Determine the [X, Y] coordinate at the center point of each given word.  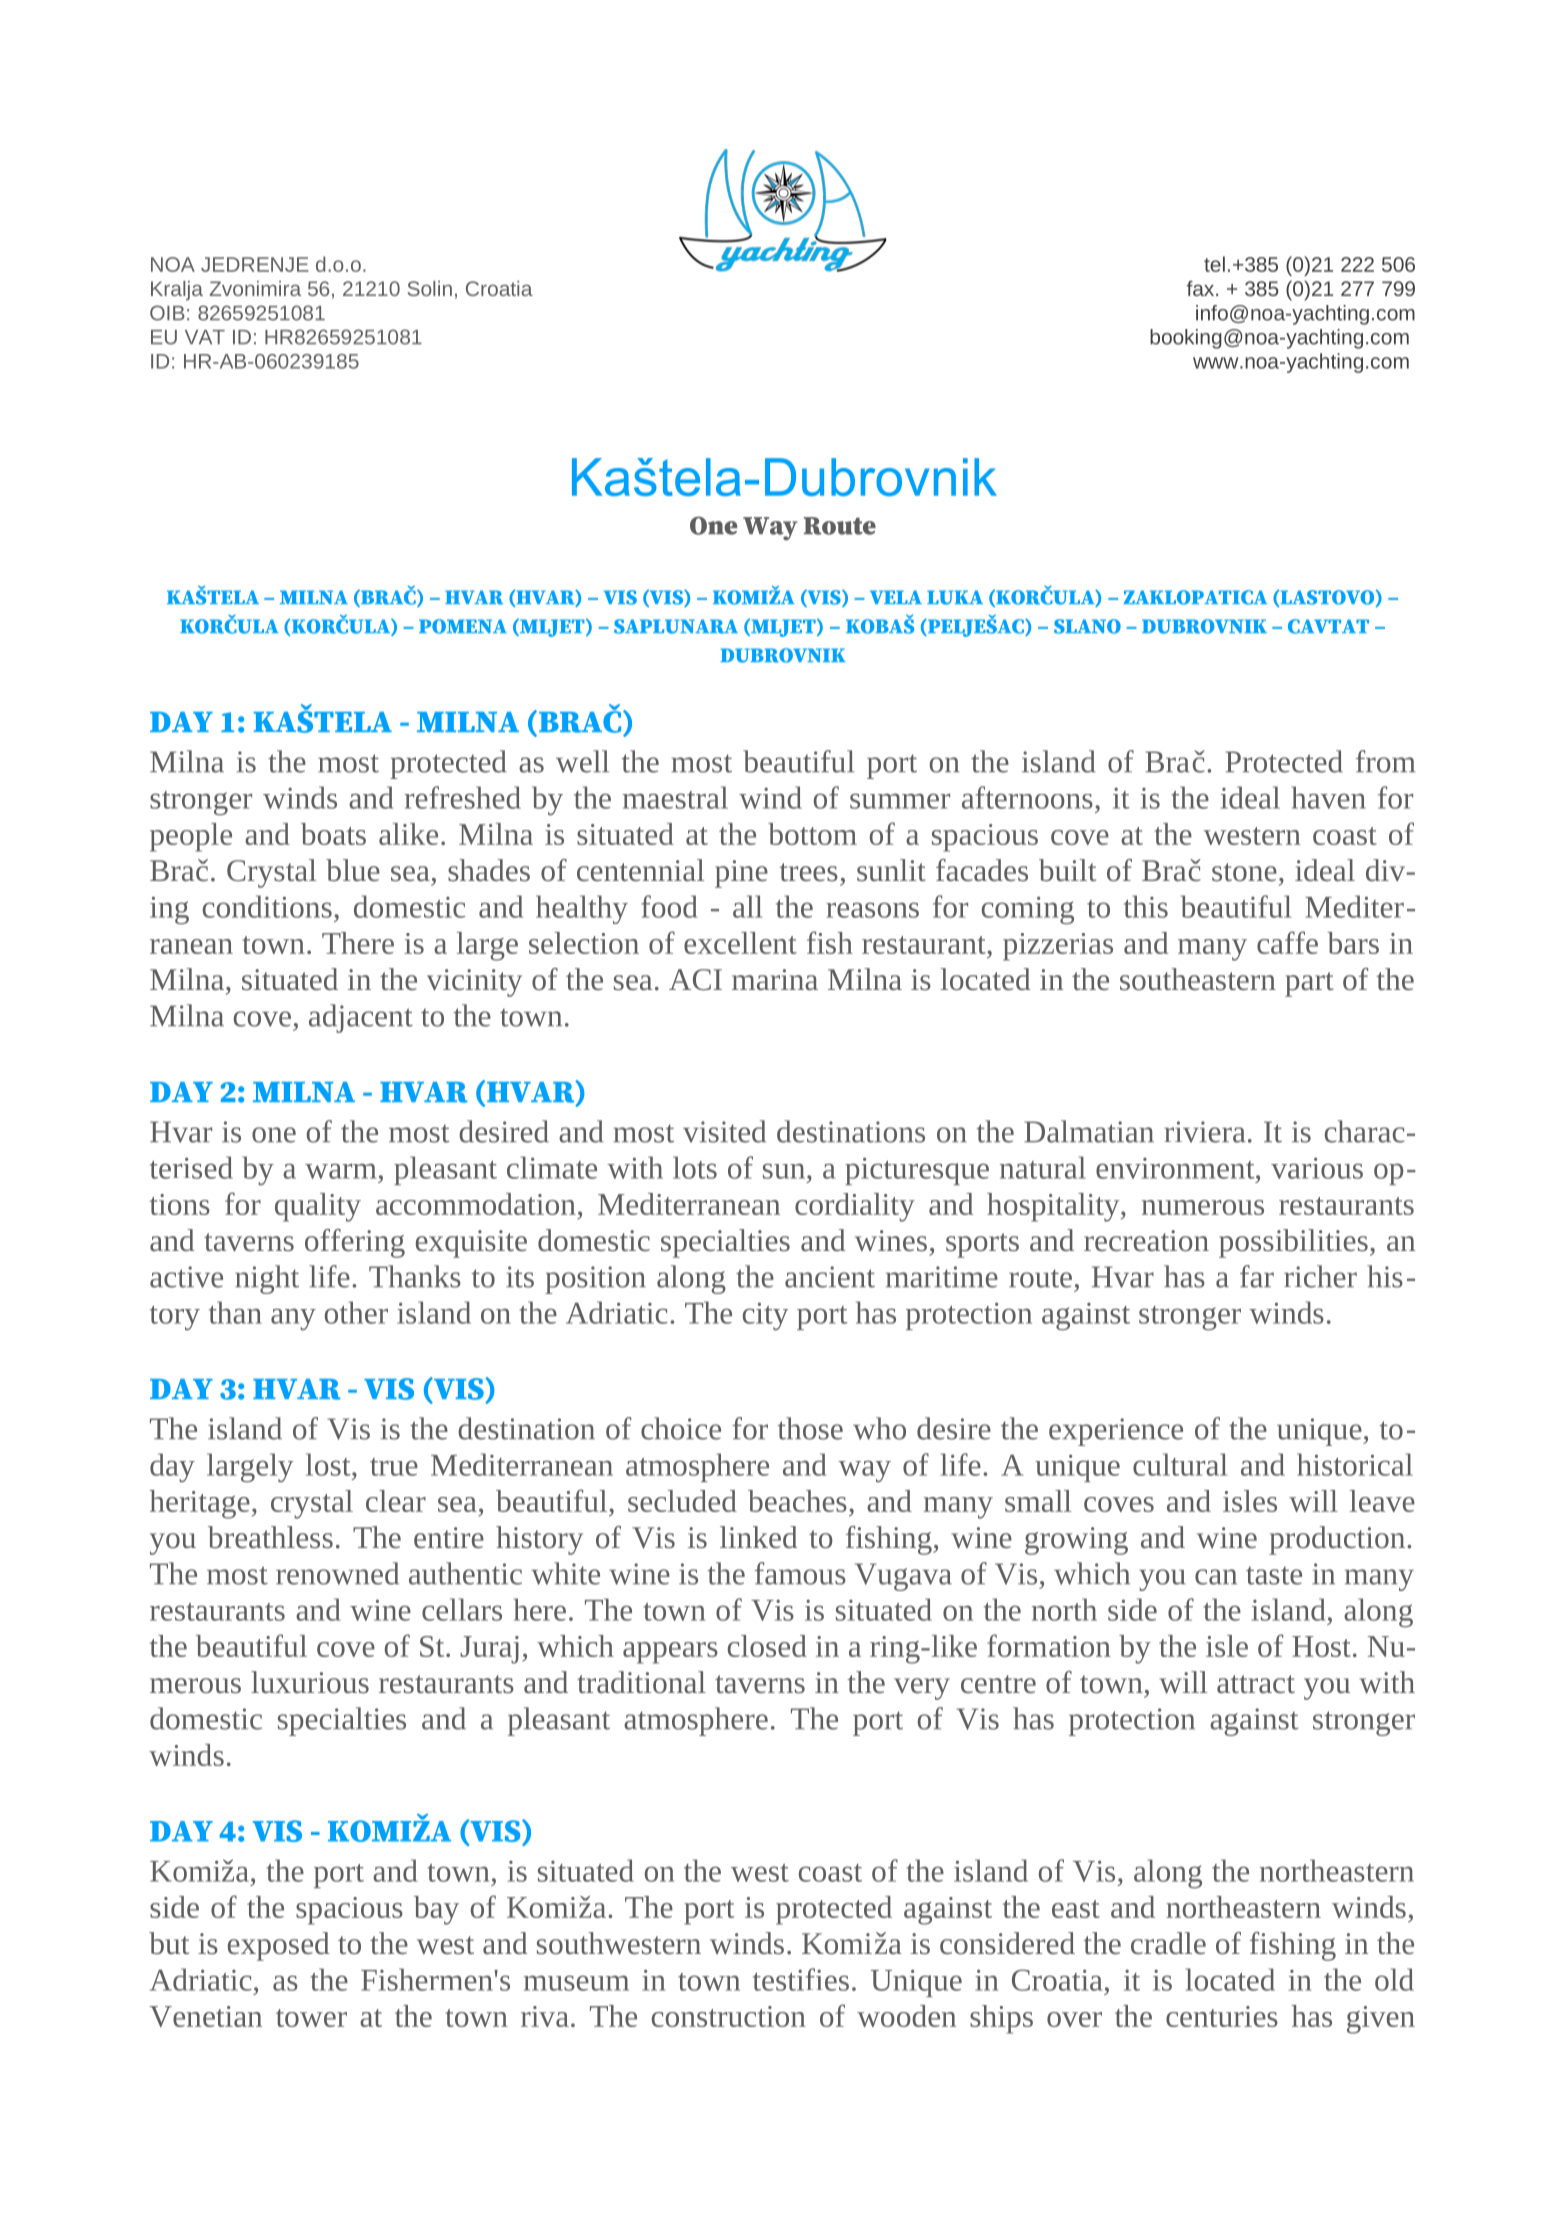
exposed [278, 1946]
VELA [896, 597]
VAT [205, 337]
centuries [1222, 2016]
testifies [801, 1979]
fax [1202, 288]
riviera [1204, 1132]
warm [340, 1171]
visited [724, 1131]
